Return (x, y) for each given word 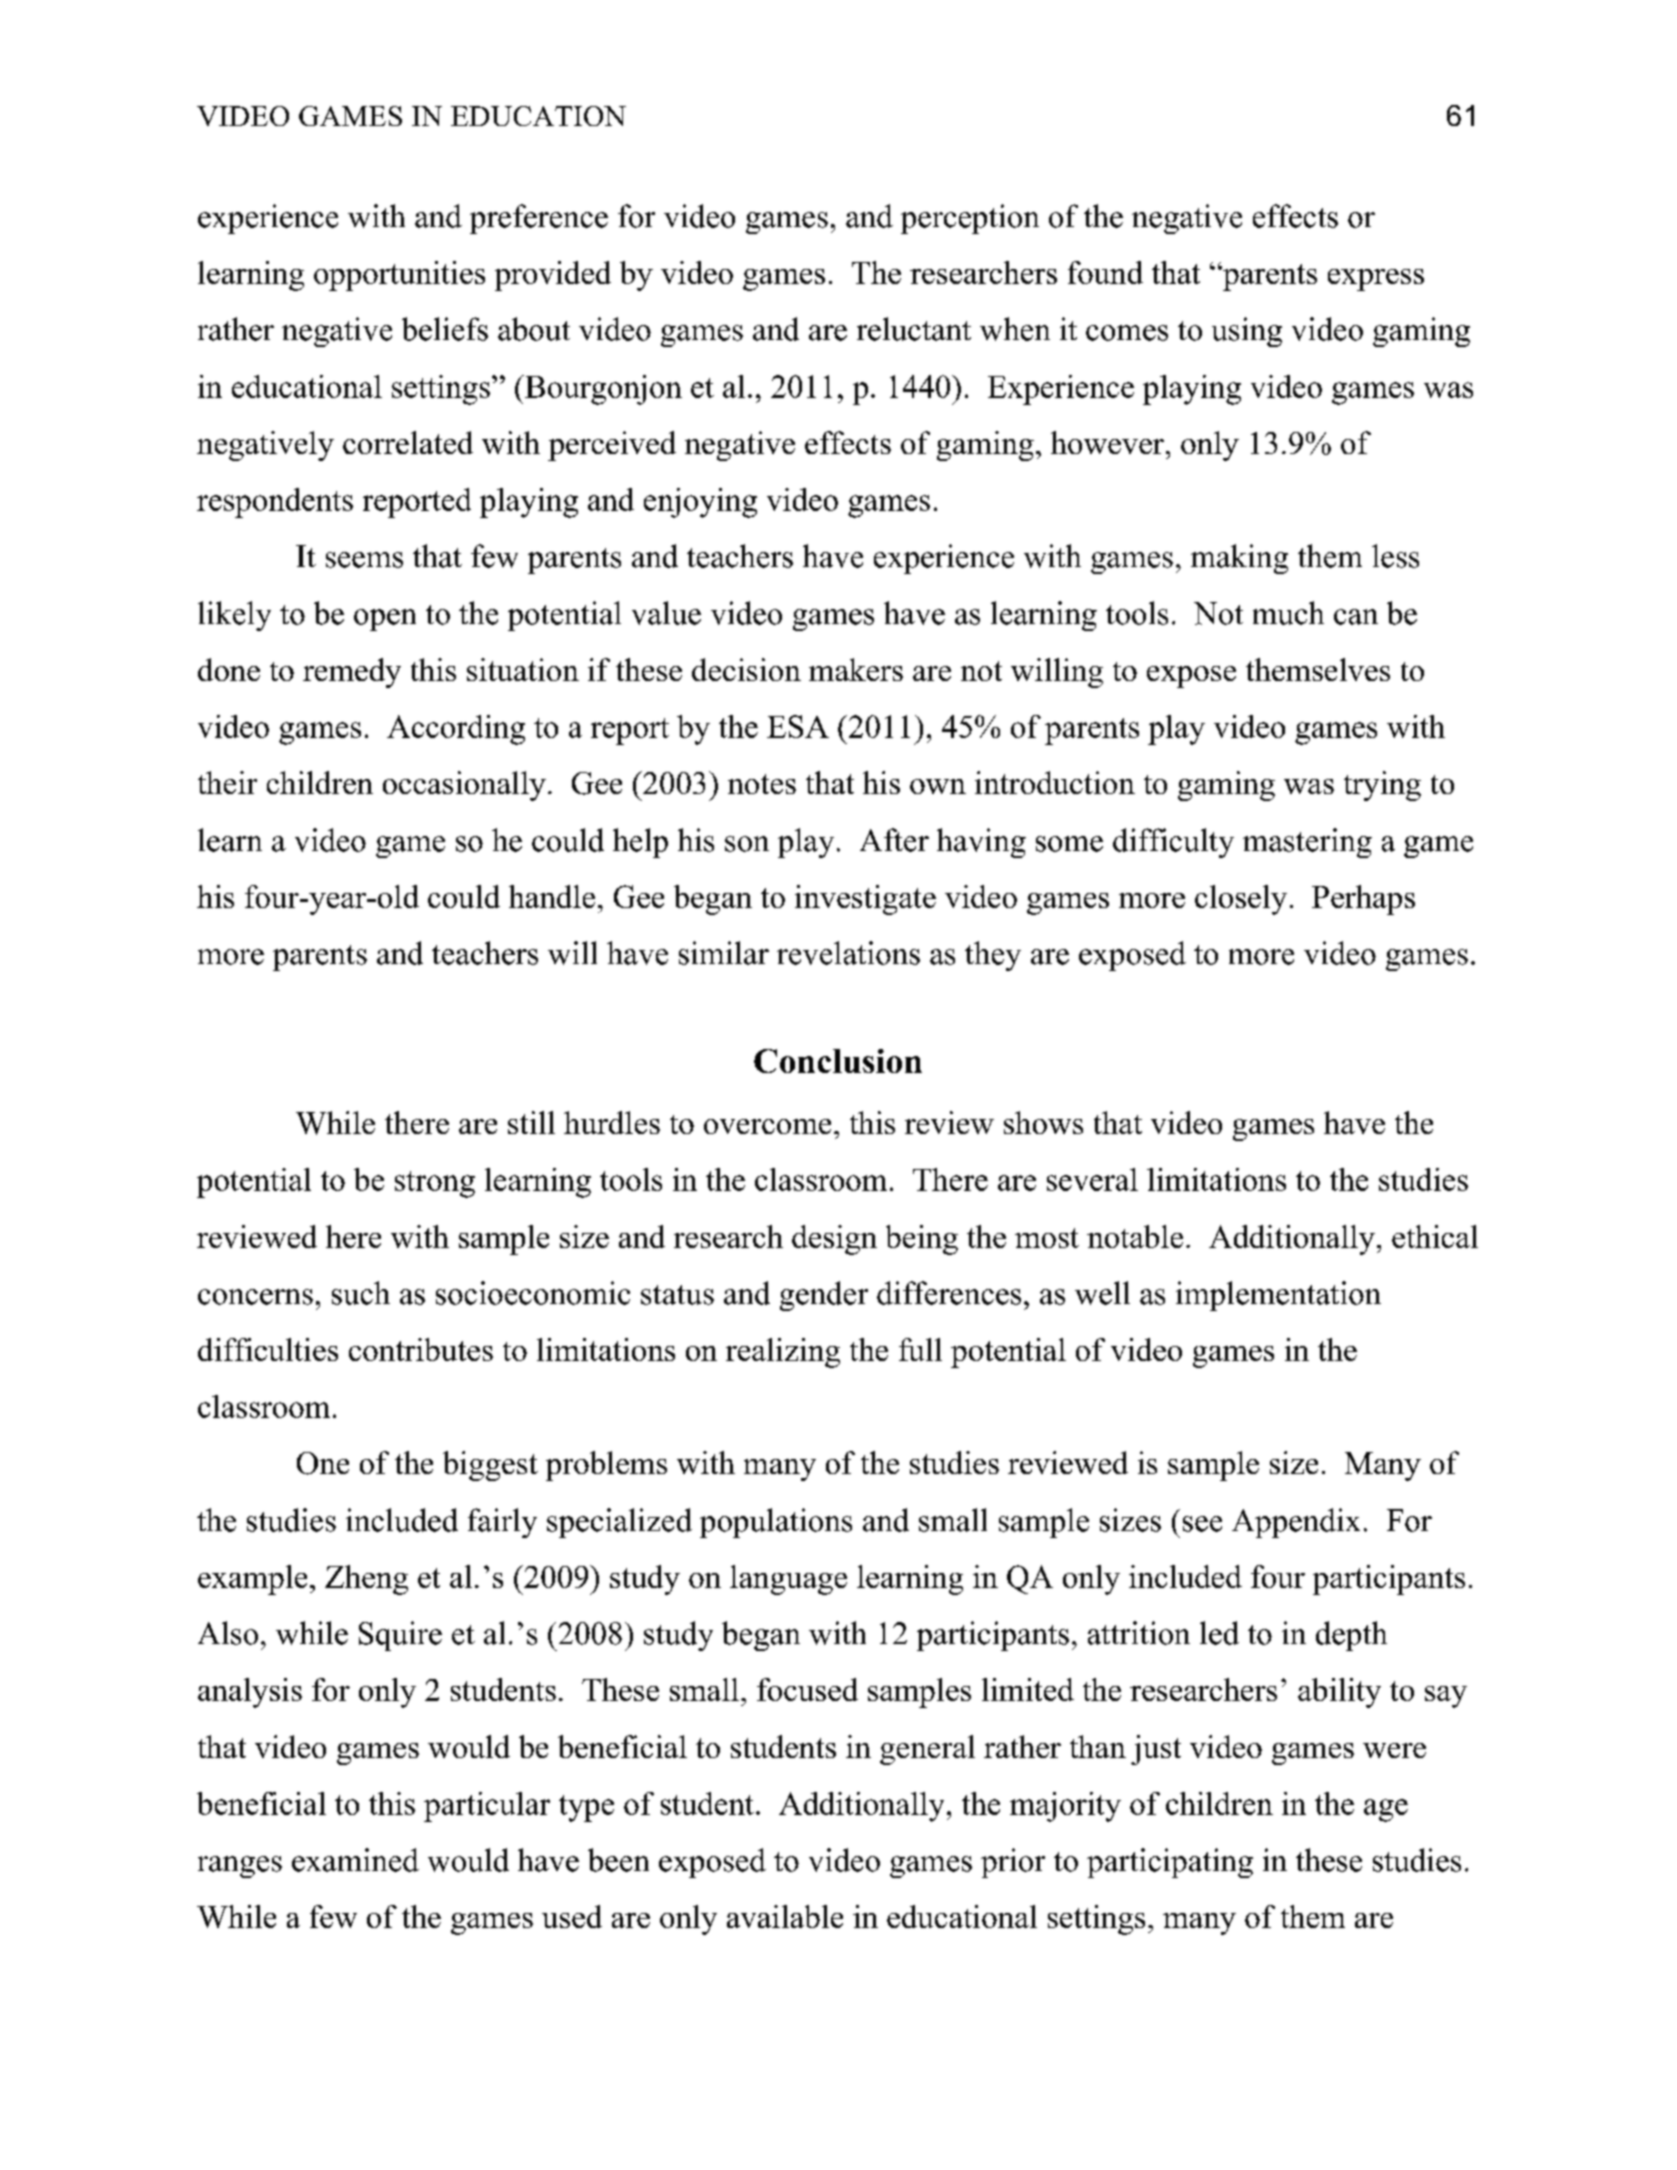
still (531, 1122)
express (1376, 280)
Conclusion (838, 1061)
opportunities (399, 276)
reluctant (914, 329)
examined (355, 1860)
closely (1241, 900)
